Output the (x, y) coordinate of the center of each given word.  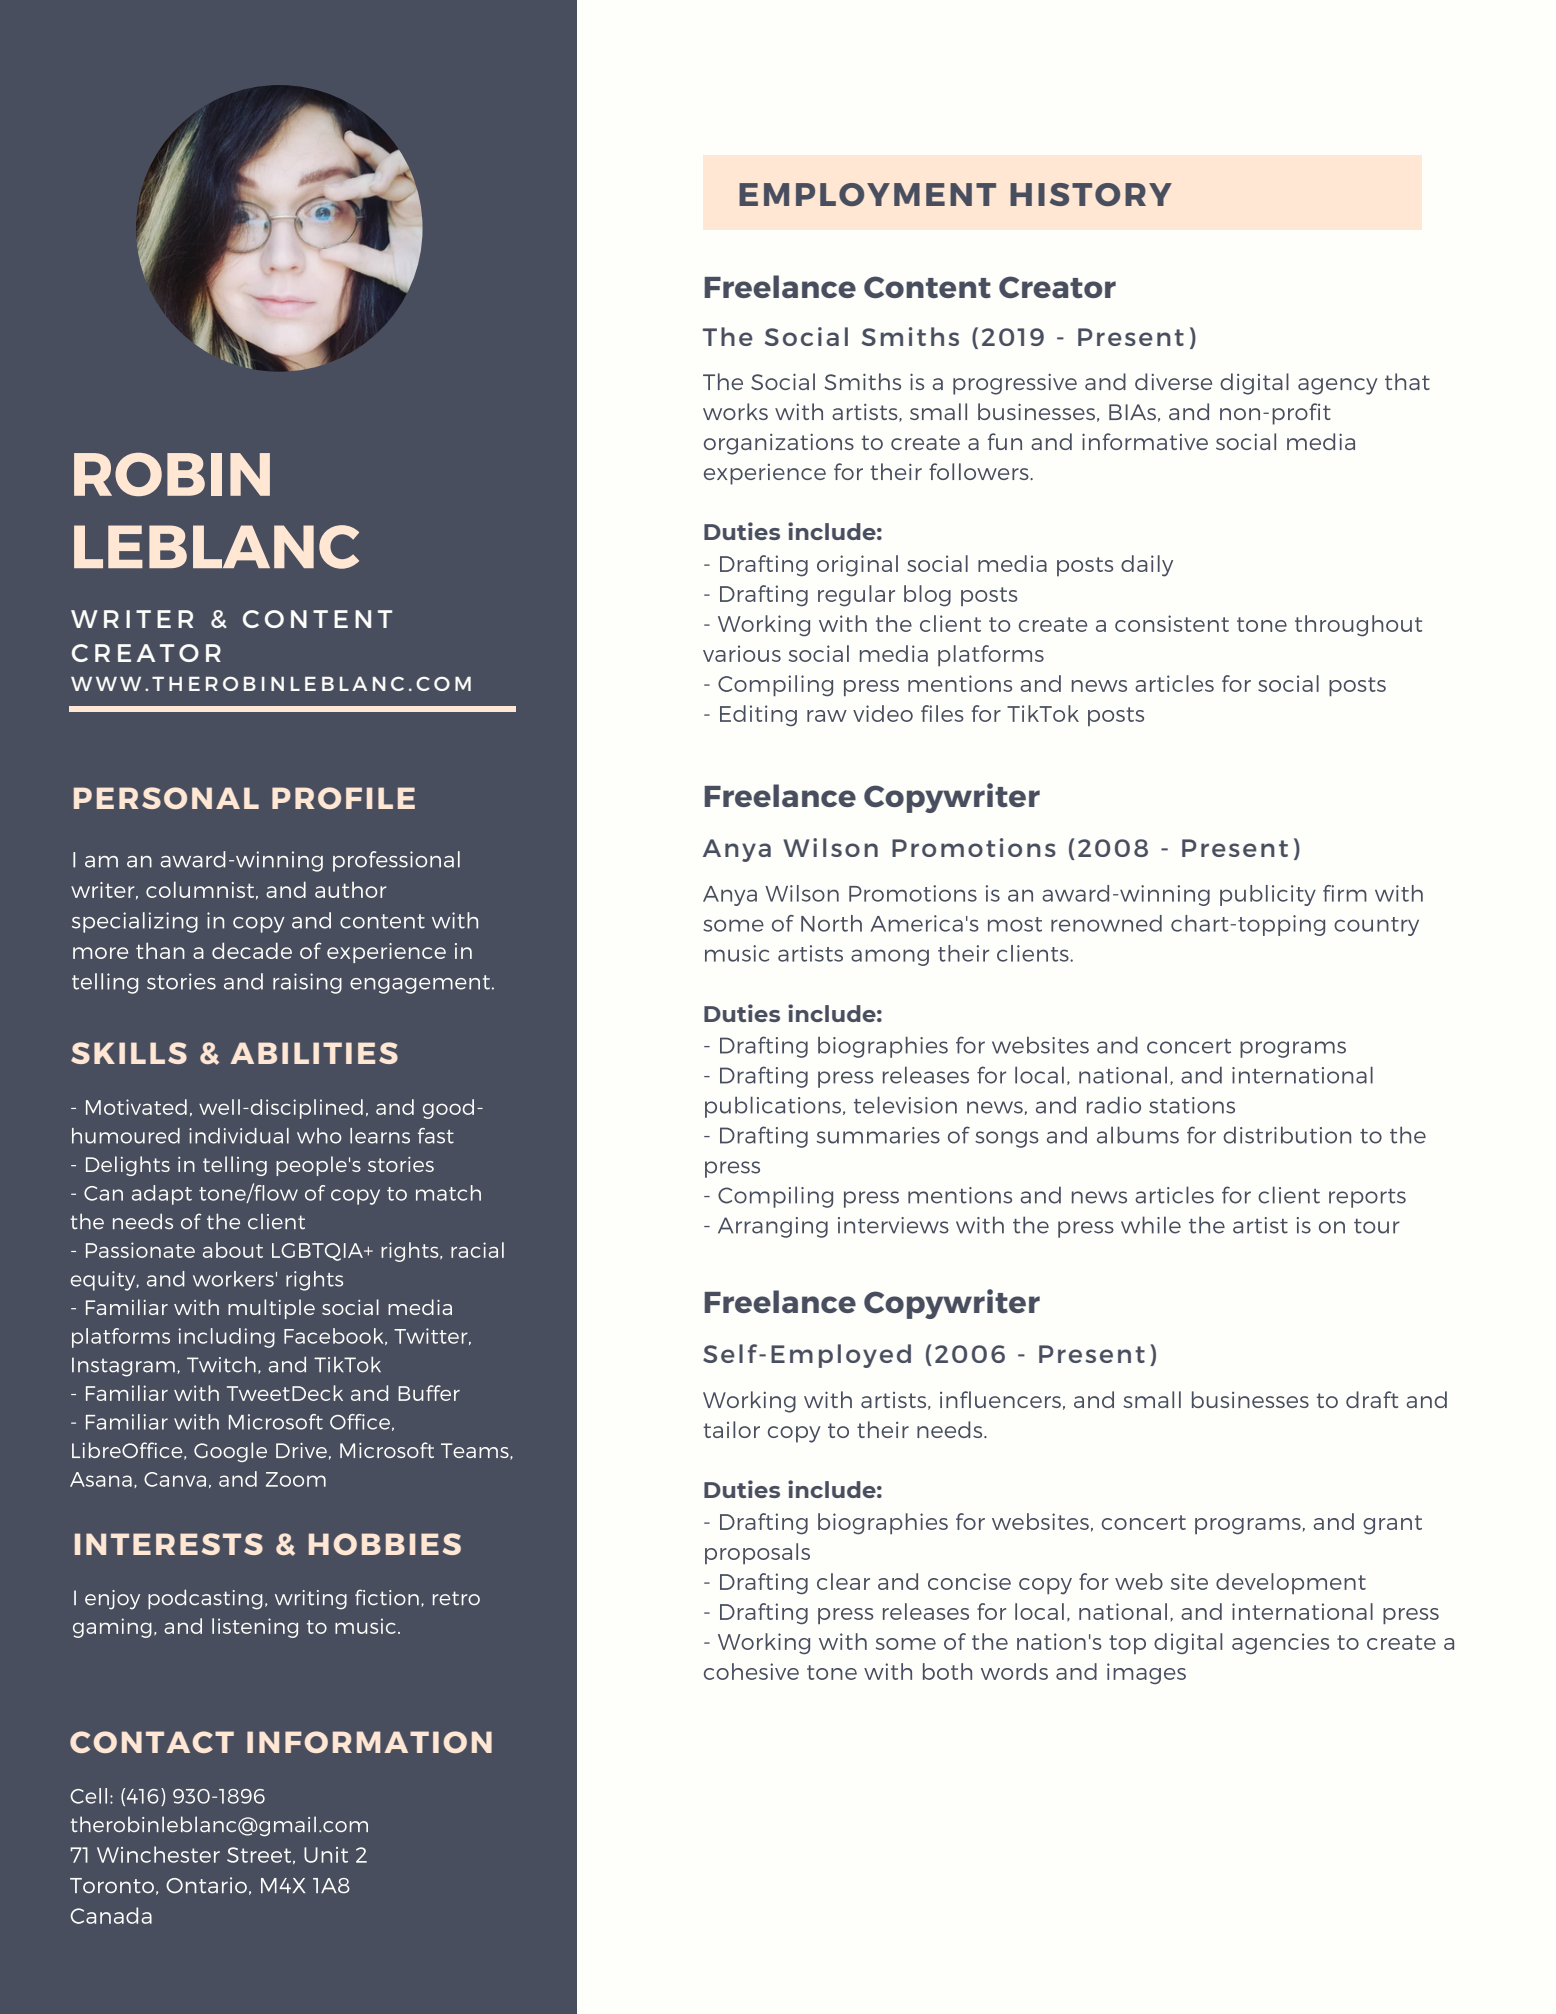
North (831, 923)
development (1291, 1583)
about (233, 1250)
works (735, 411)
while (1151, 1225)
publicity (1268, 895)
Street (260, 1855)
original (857, 566)
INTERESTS (169, 1544)
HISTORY (1091, 194)
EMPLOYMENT (867, 194)
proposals (757, 1553)
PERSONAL (166, 798)
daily (1147, 566)
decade (252, 950)
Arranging (773, 1227)
